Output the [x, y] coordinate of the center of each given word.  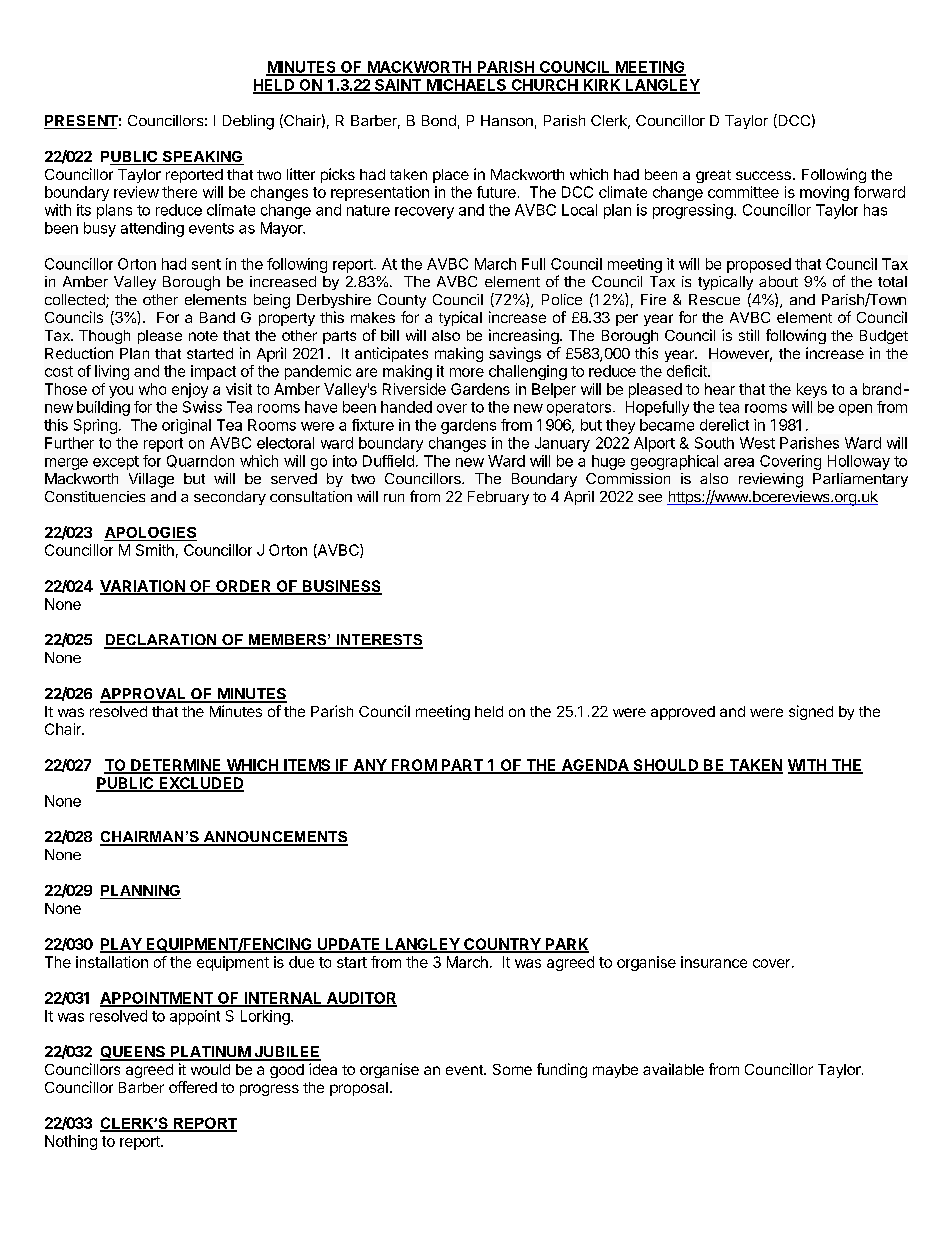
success [763, 175]
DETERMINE [176, 766]
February [498, 498]
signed [811, 712]
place [451, 176]
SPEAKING [202, 158]
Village [151, 480]
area [739, 462]
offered [193, 1087]
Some [512, 1069]
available [673, 1069]
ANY [369, 766]
